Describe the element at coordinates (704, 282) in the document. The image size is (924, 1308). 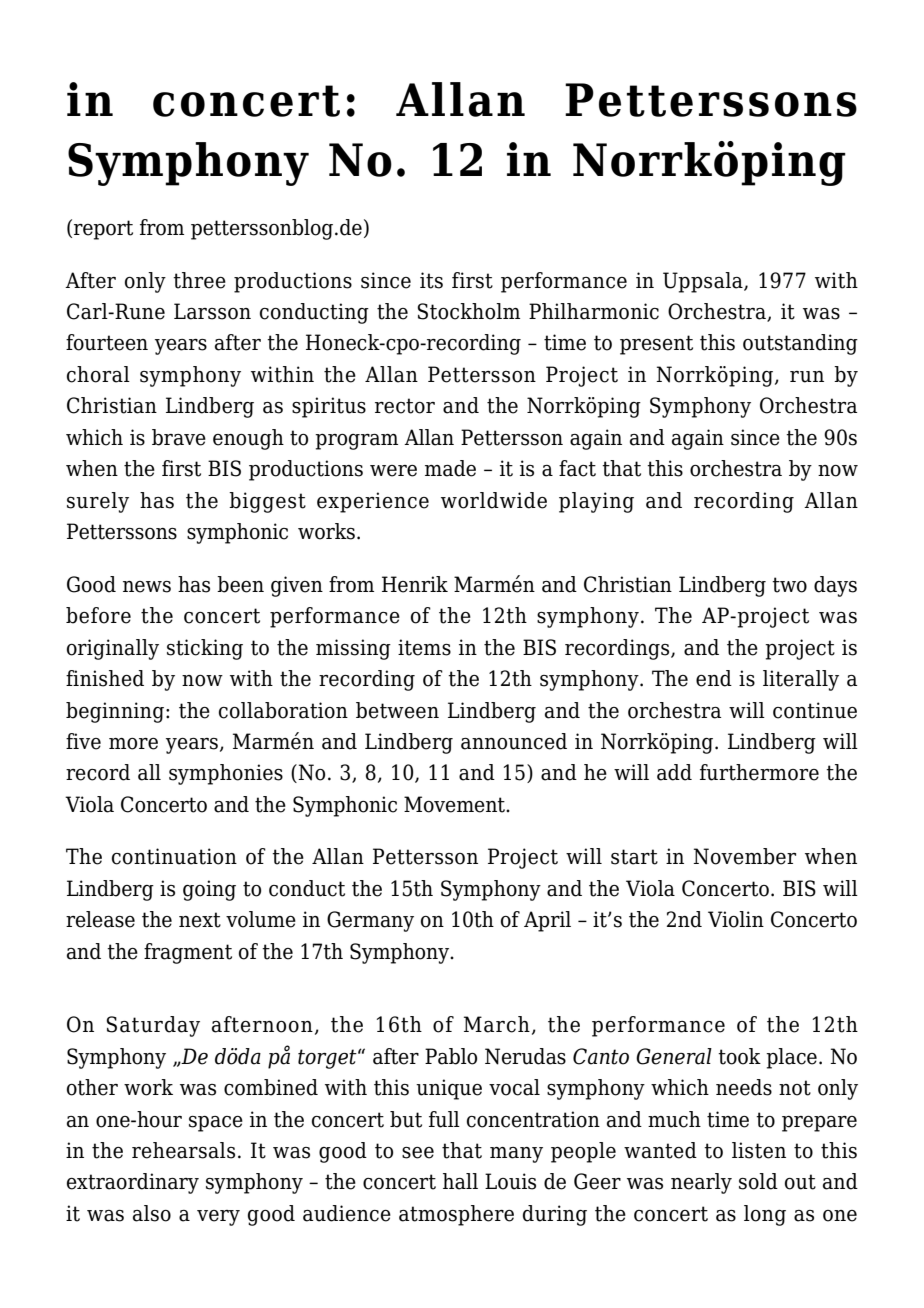
I see `Uppsala` at that location.
